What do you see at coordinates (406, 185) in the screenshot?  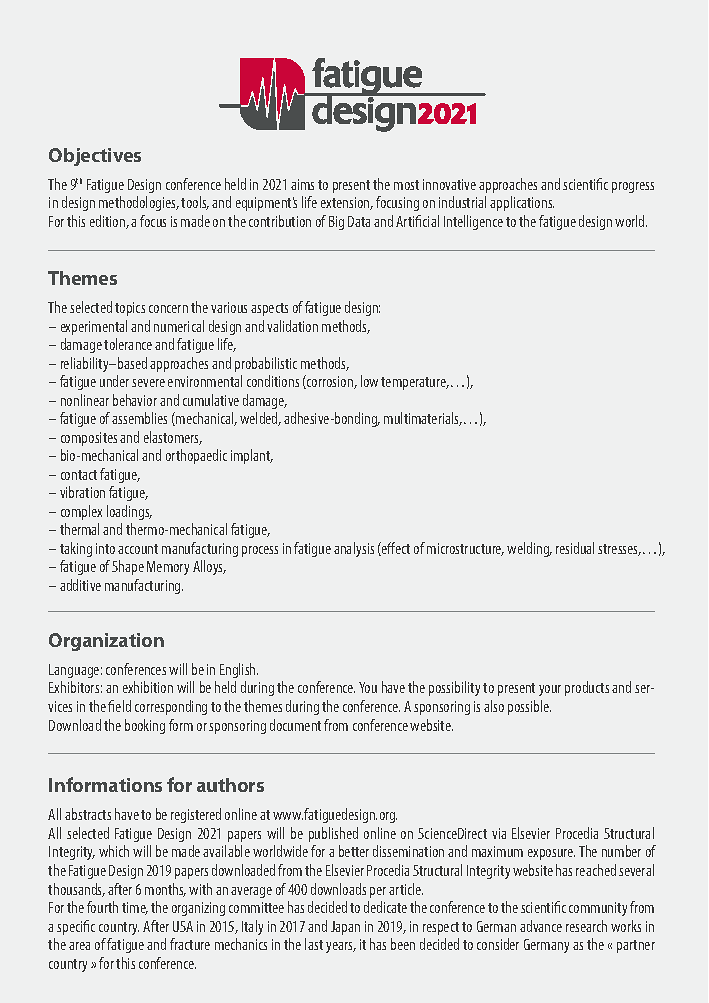 I see `most` at bounding box center [406, 185].
